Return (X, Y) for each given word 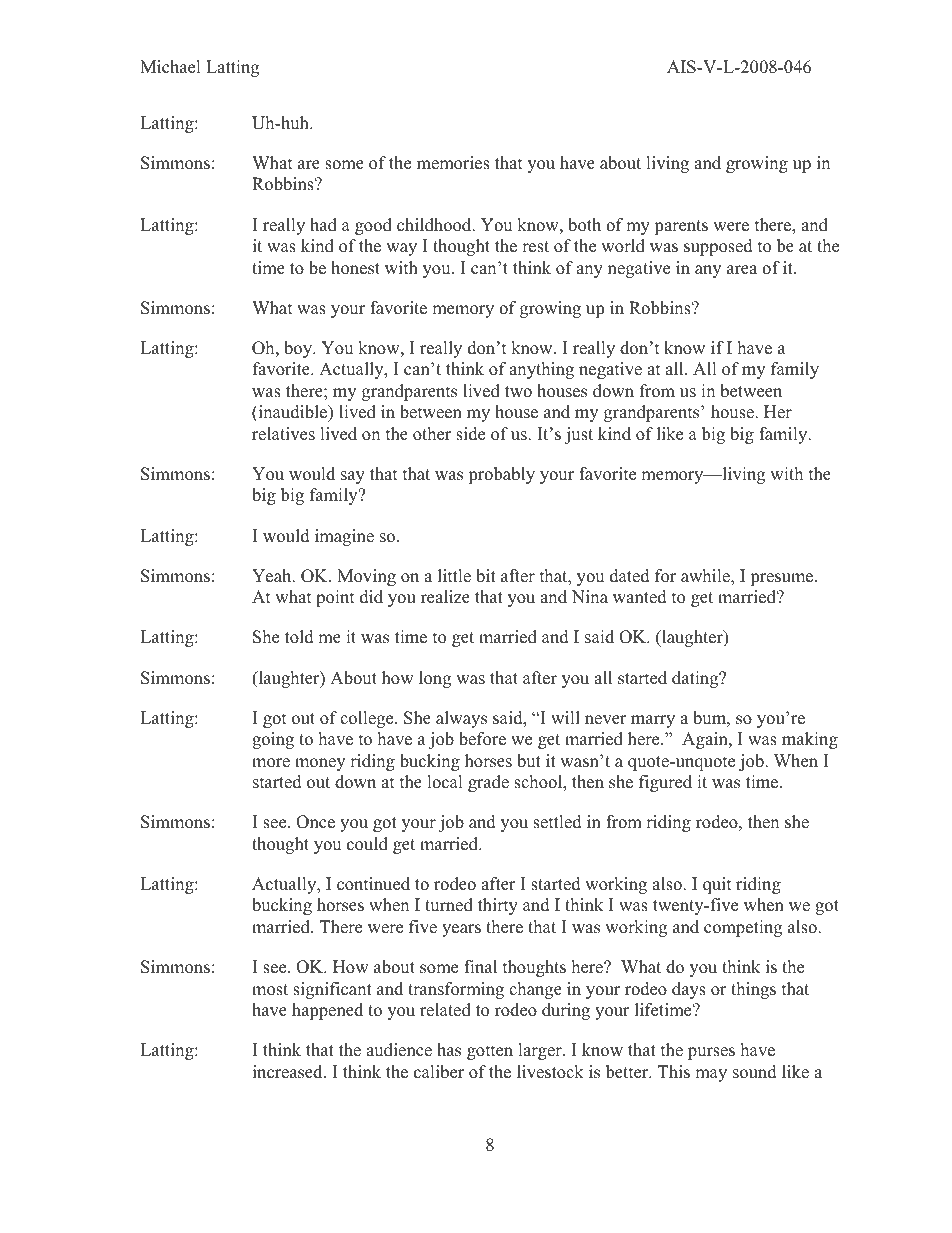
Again (706, 740)
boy (299, 349)
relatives (283, 434)
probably (501, 475)
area (742, 270)
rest (535, 247)
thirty (498, 906)
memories (453, 163)
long (435, 679)
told (299, 637)
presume (783, 579)
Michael (170, 67)
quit (717, 885)
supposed (718, 247)
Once (315, 822)
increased (289, 1072)
